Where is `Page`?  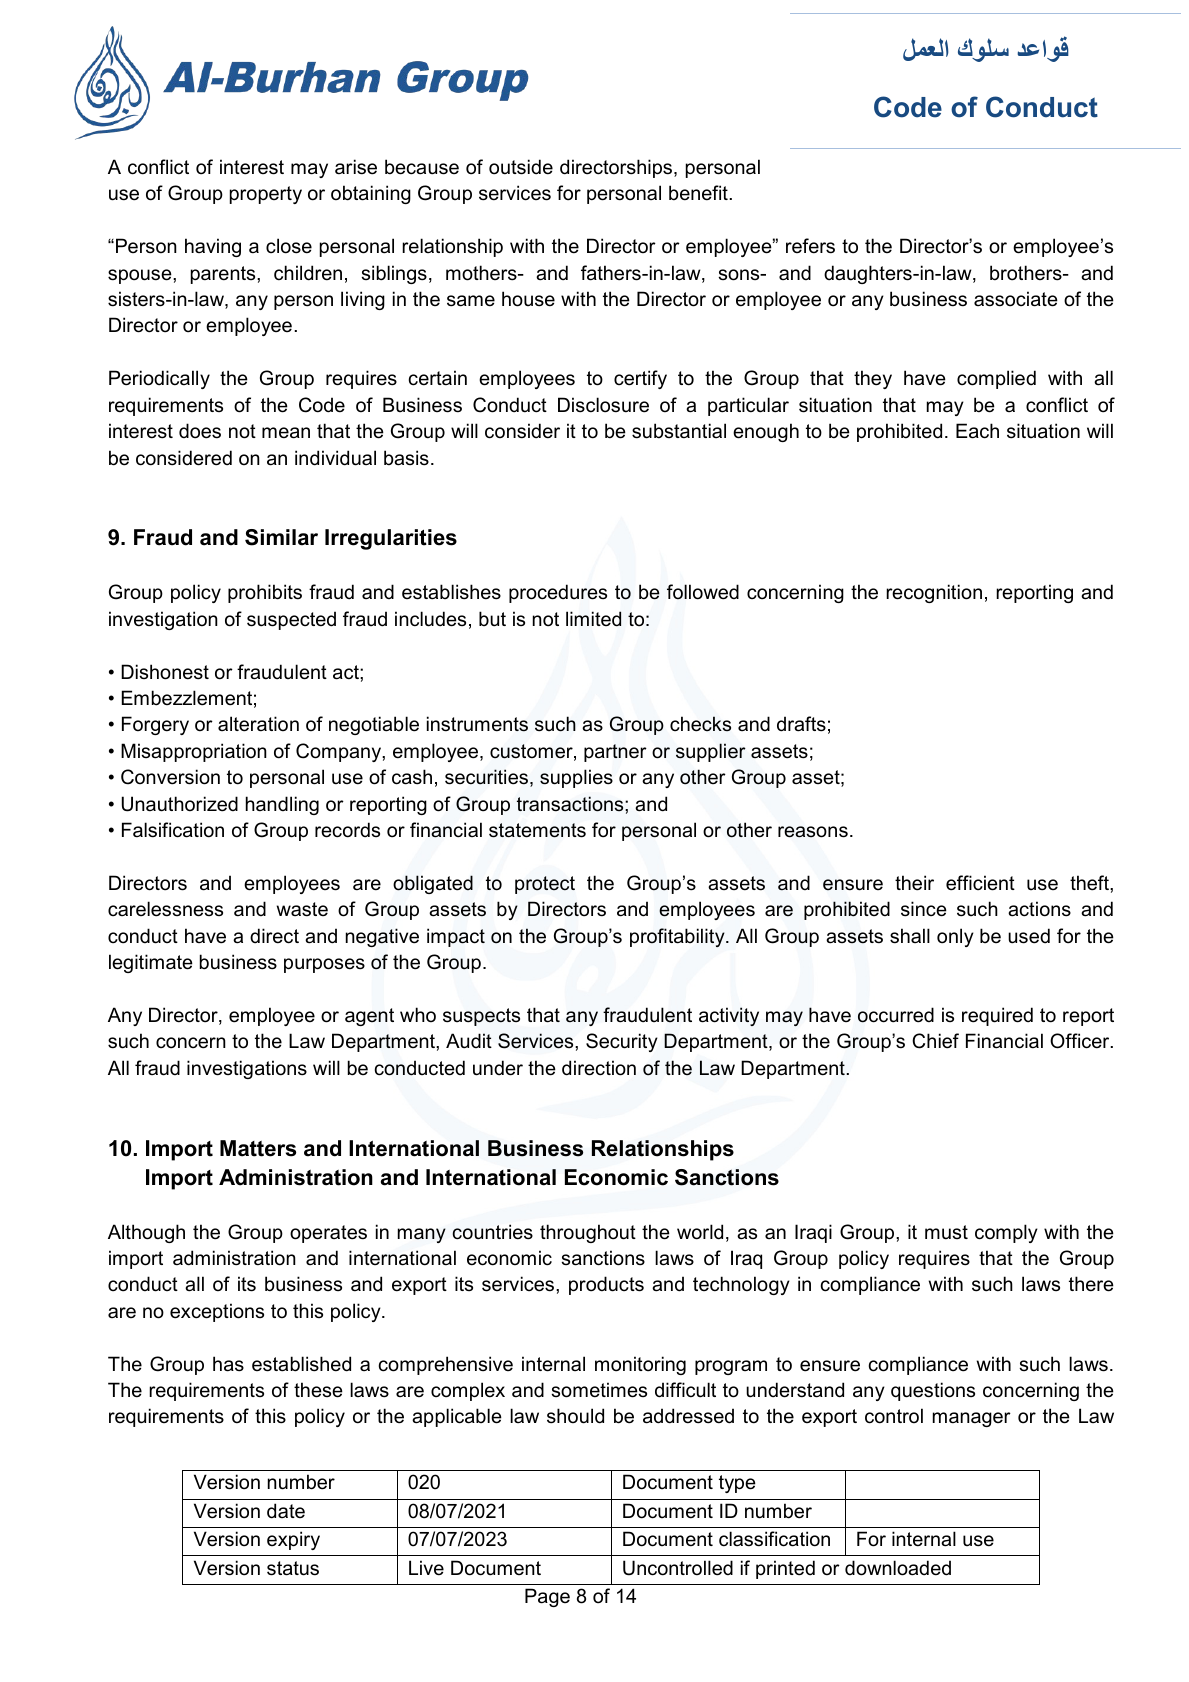 Page is located at coordinates (547, 1597).
